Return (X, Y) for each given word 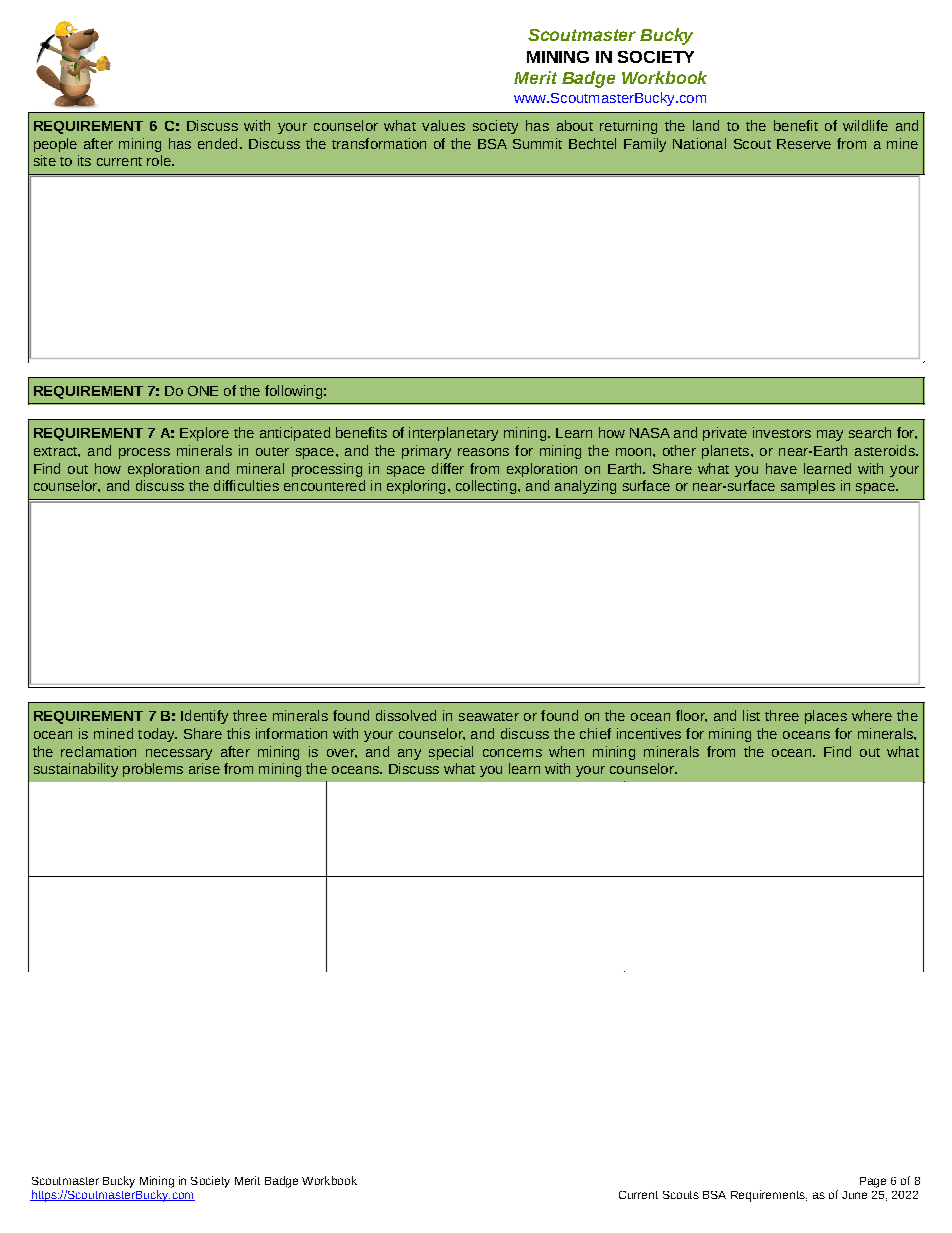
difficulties (246, 485)
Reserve (804, 144)
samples (808, 487)
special (451, 753)
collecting (487, 487)
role (160, 160)
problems (153, 770)
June (854, 1195)
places (826, 717)
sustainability (76, 770)
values (443, 125)
